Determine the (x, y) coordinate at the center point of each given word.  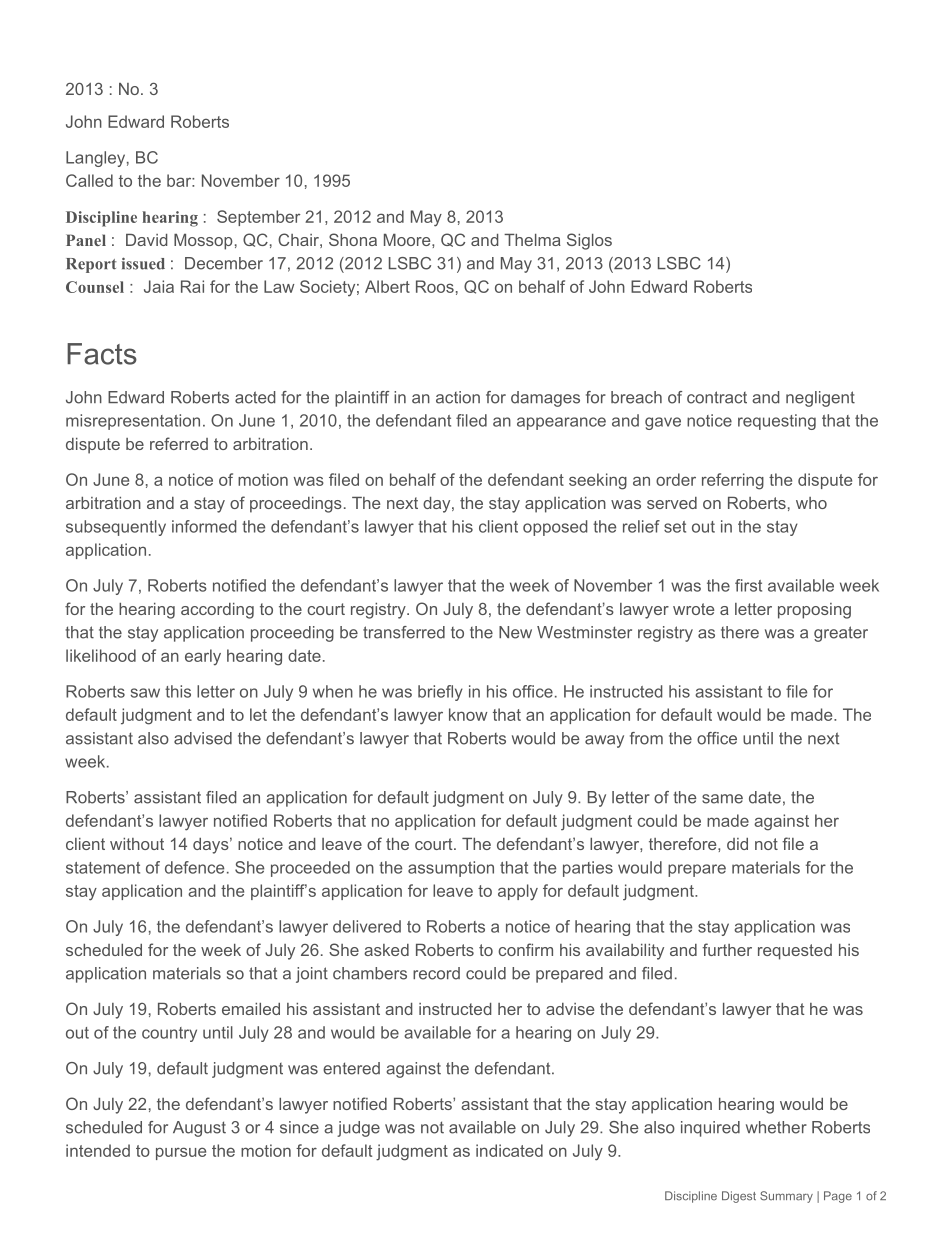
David (147, 240)
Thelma (532, 240)
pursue (181, 1153)
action (458, 397)
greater (841, 634)
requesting (777, 422)
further (727, 949)
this (178, 691)
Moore (408, 240)
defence (194, 867)
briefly (440, 693)
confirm (525, 949)
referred (179, 443)
